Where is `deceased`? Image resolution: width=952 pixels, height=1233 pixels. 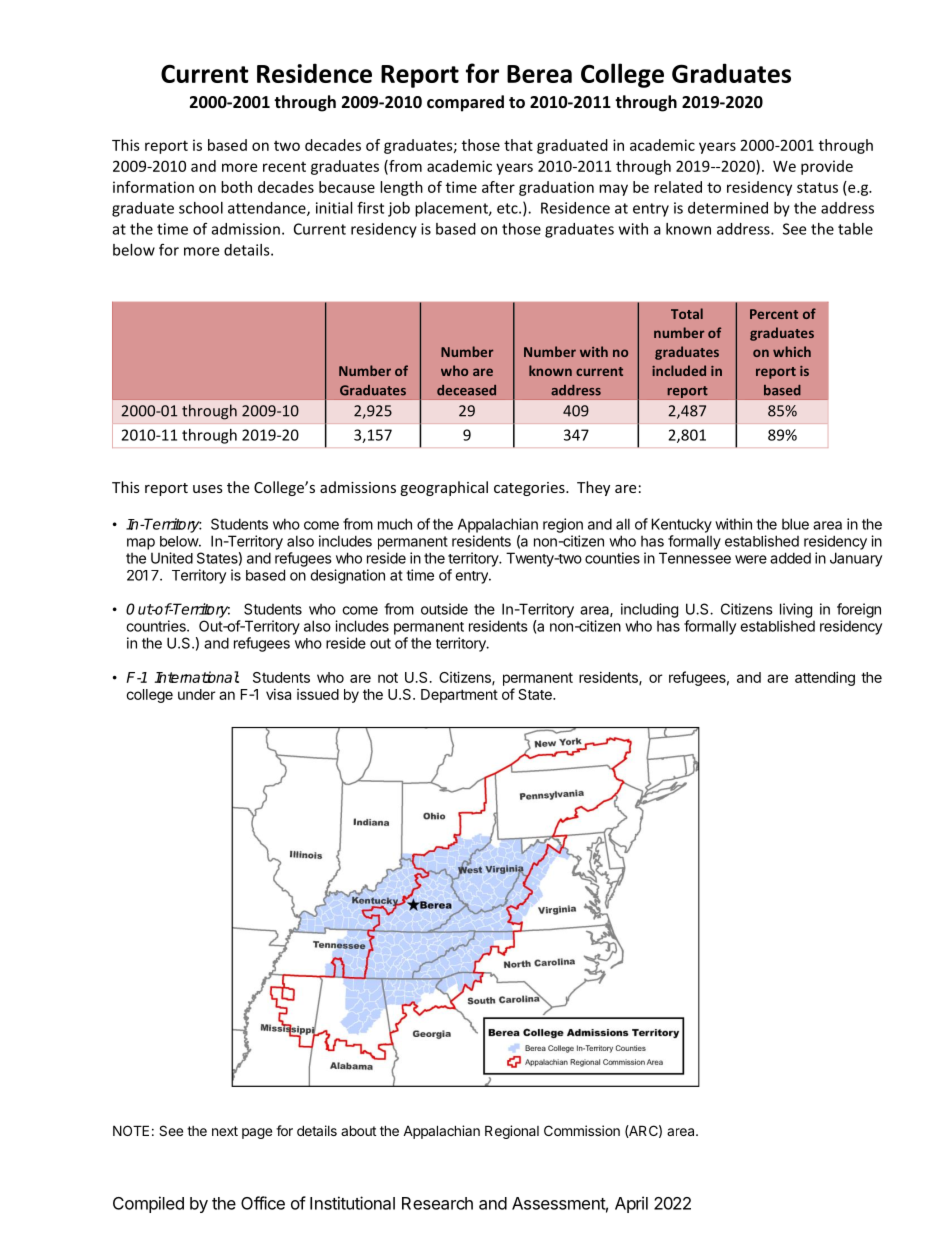 deceased is located at coordinates (466, 390).
